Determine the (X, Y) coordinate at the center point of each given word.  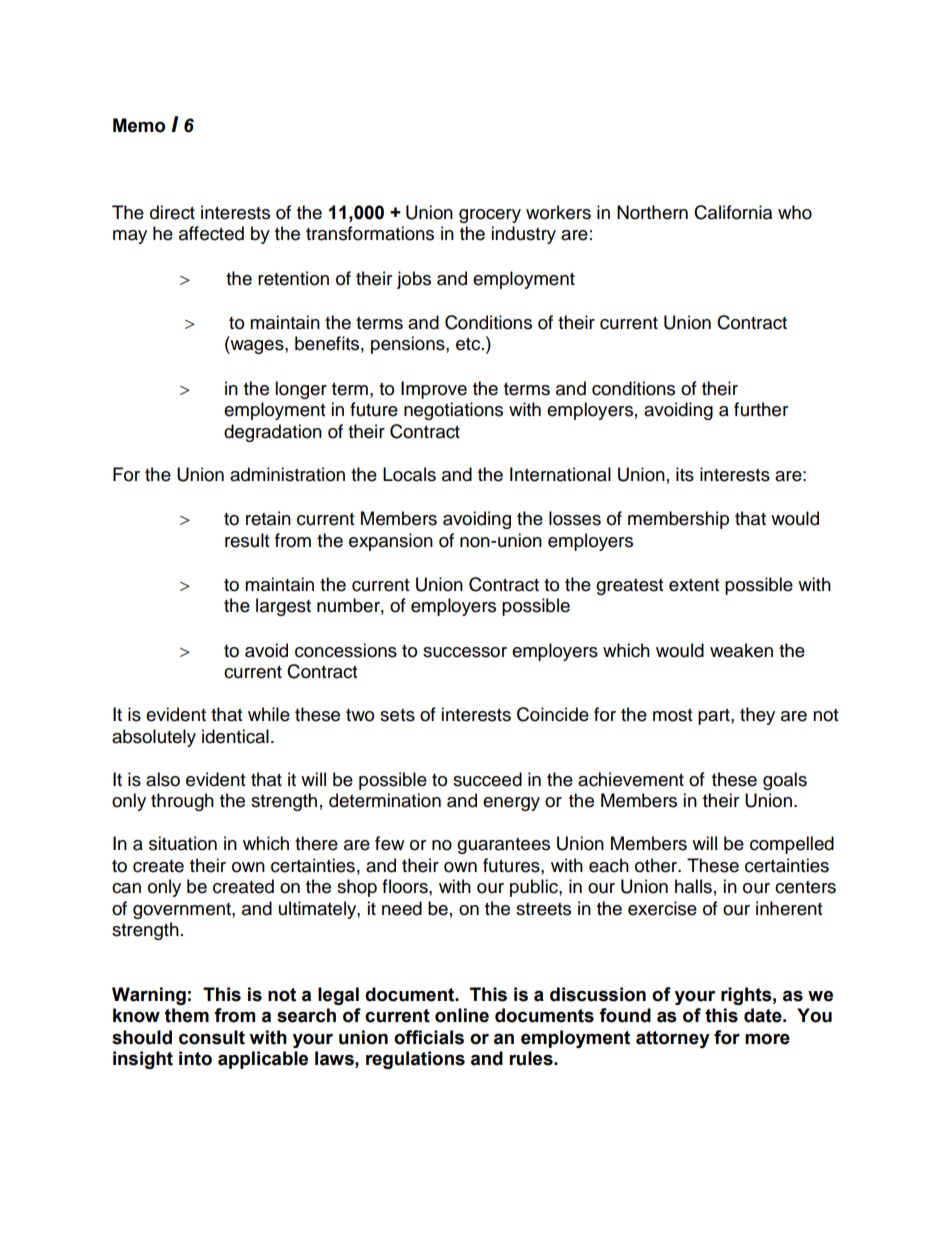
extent (694, 585)
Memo (139, 125)
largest (283, 607)
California (733, 212)
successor (465, 652)
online (462, 1015)
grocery (490, 216)
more (767, 1039)
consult (212, 1037)
